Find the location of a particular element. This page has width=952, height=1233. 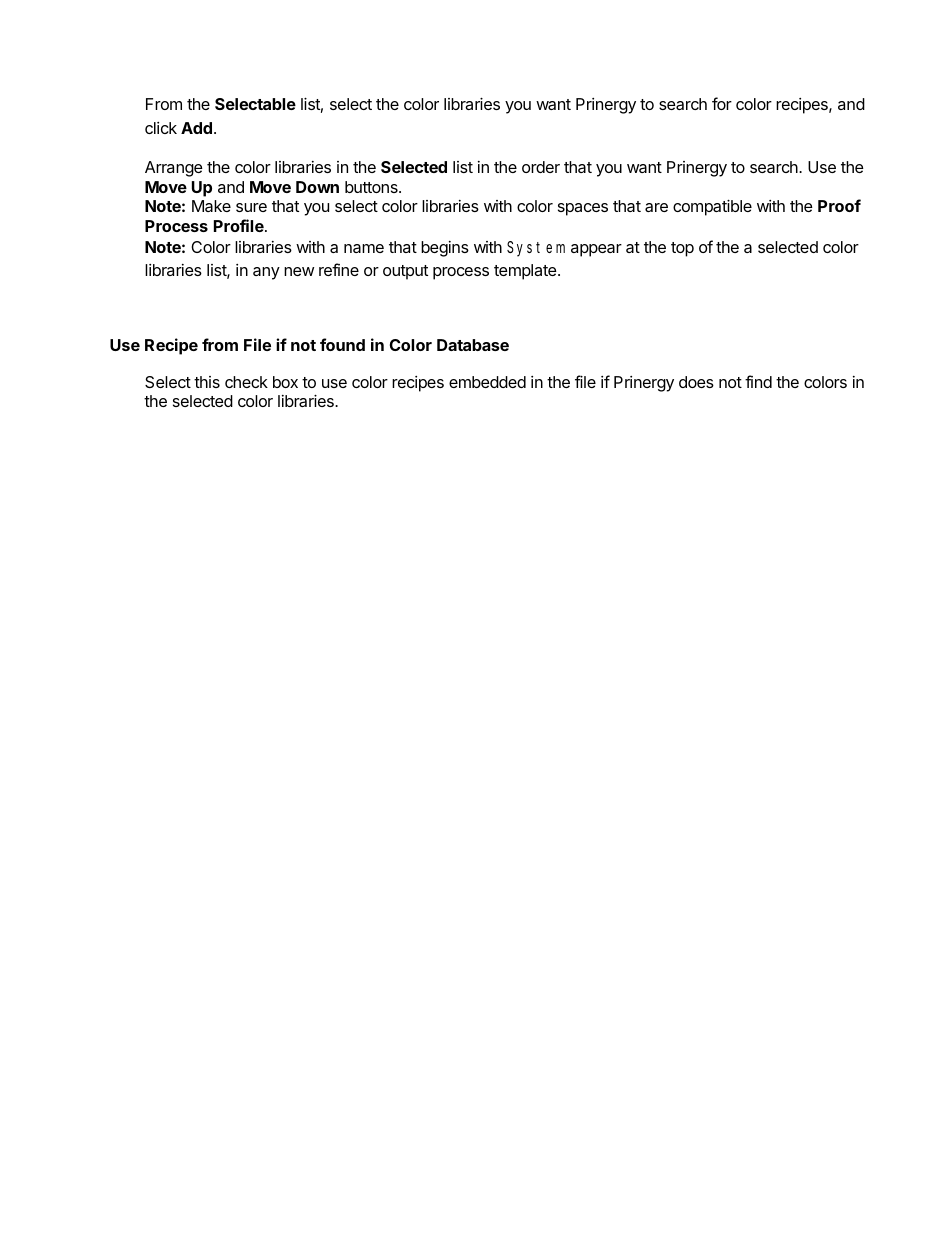

name is located at coordinates (364, 248).
